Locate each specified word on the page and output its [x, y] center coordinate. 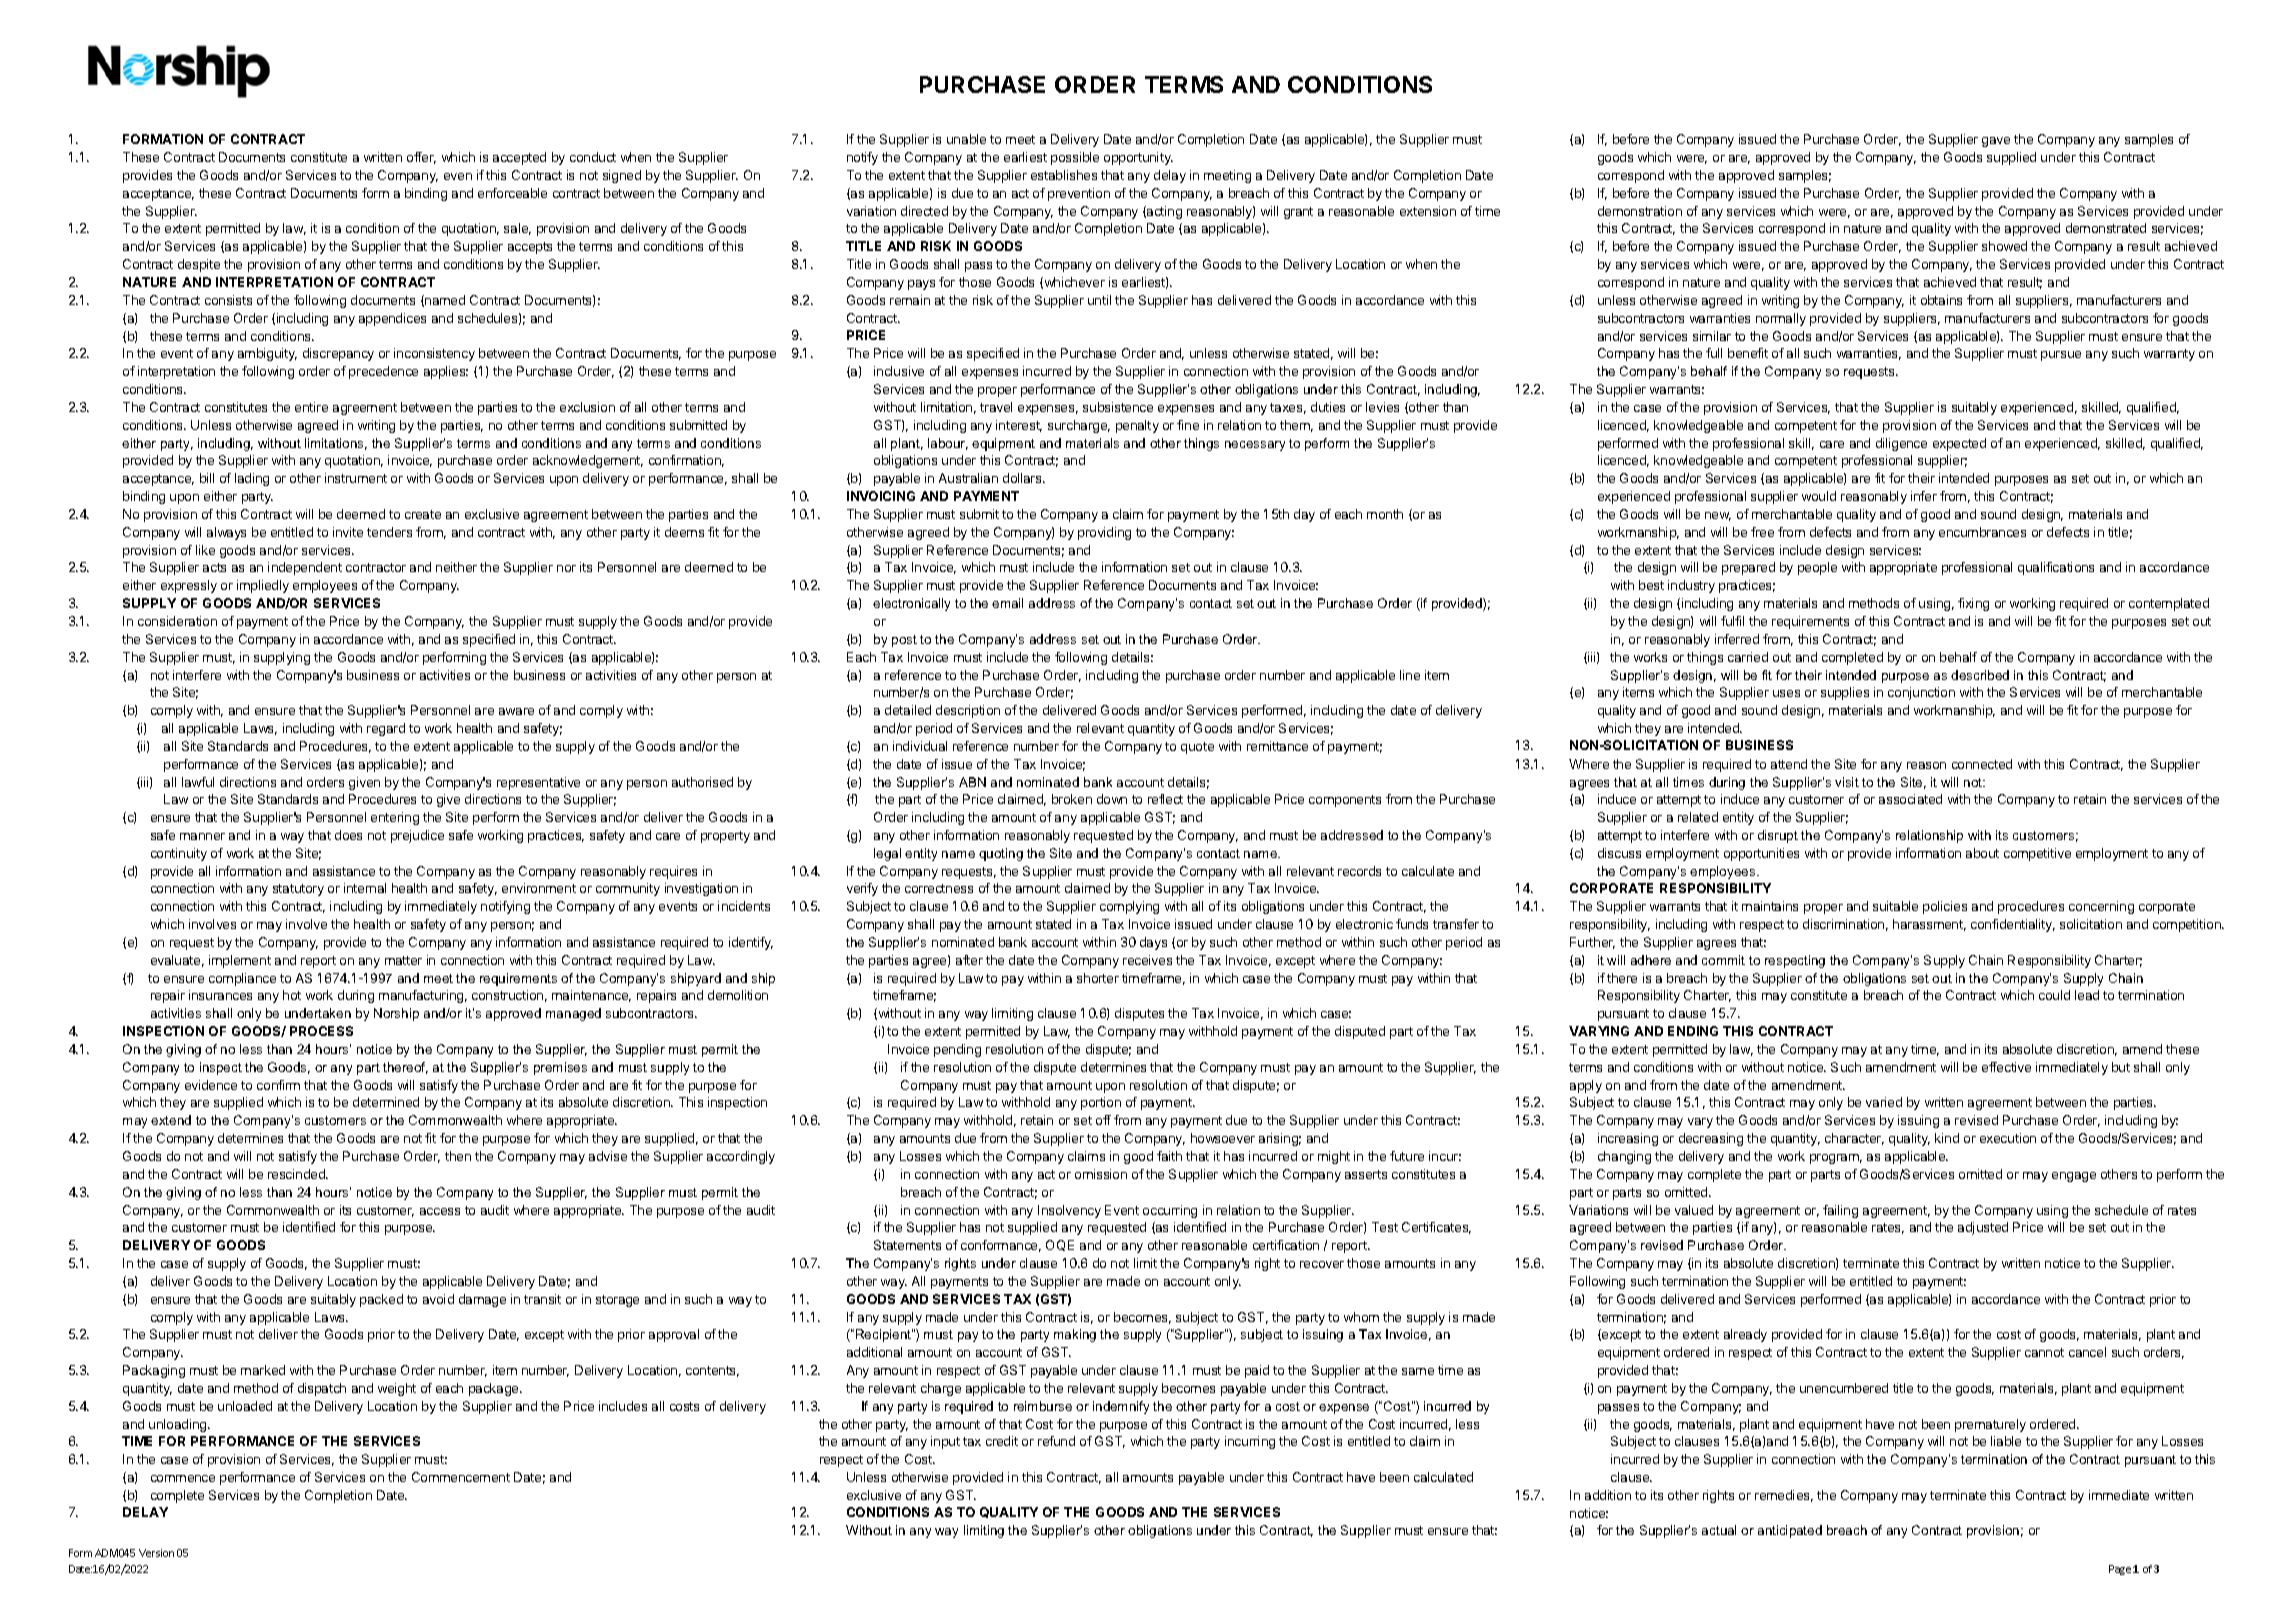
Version [156, 1553]
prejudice [417, 836]
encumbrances [1982, 532]
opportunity [1138, 158]
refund [1056, 1441]
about [1982, 853]
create [423, 514]
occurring [1170, 1211]
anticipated [1790, 1531]
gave [1996, 142]
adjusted [1983, 1228]
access [440, 1211]
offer [421, 158]
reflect [1165, 799]
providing [1104, 533]
